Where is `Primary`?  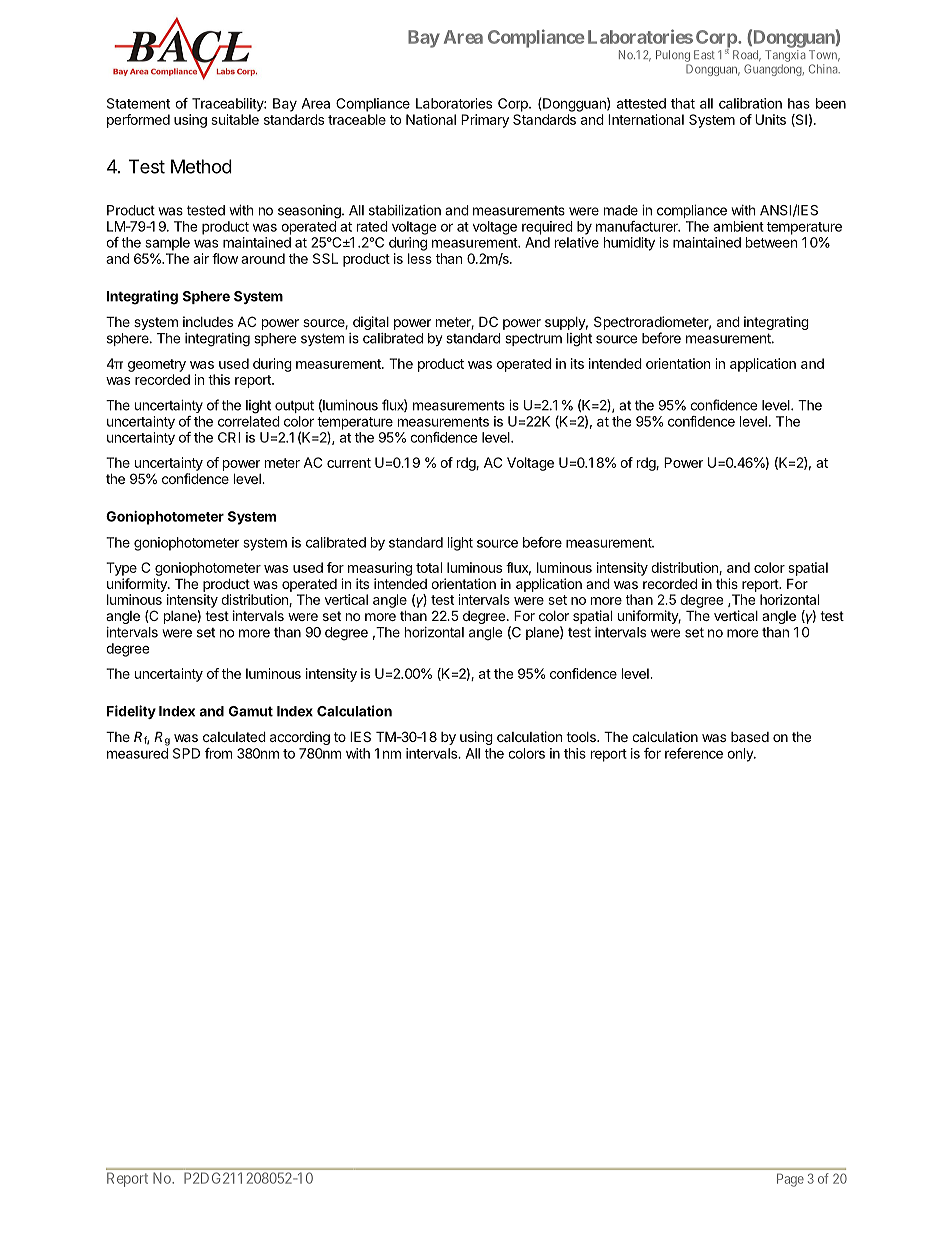
Primary is located at coordinates (485, 121).
